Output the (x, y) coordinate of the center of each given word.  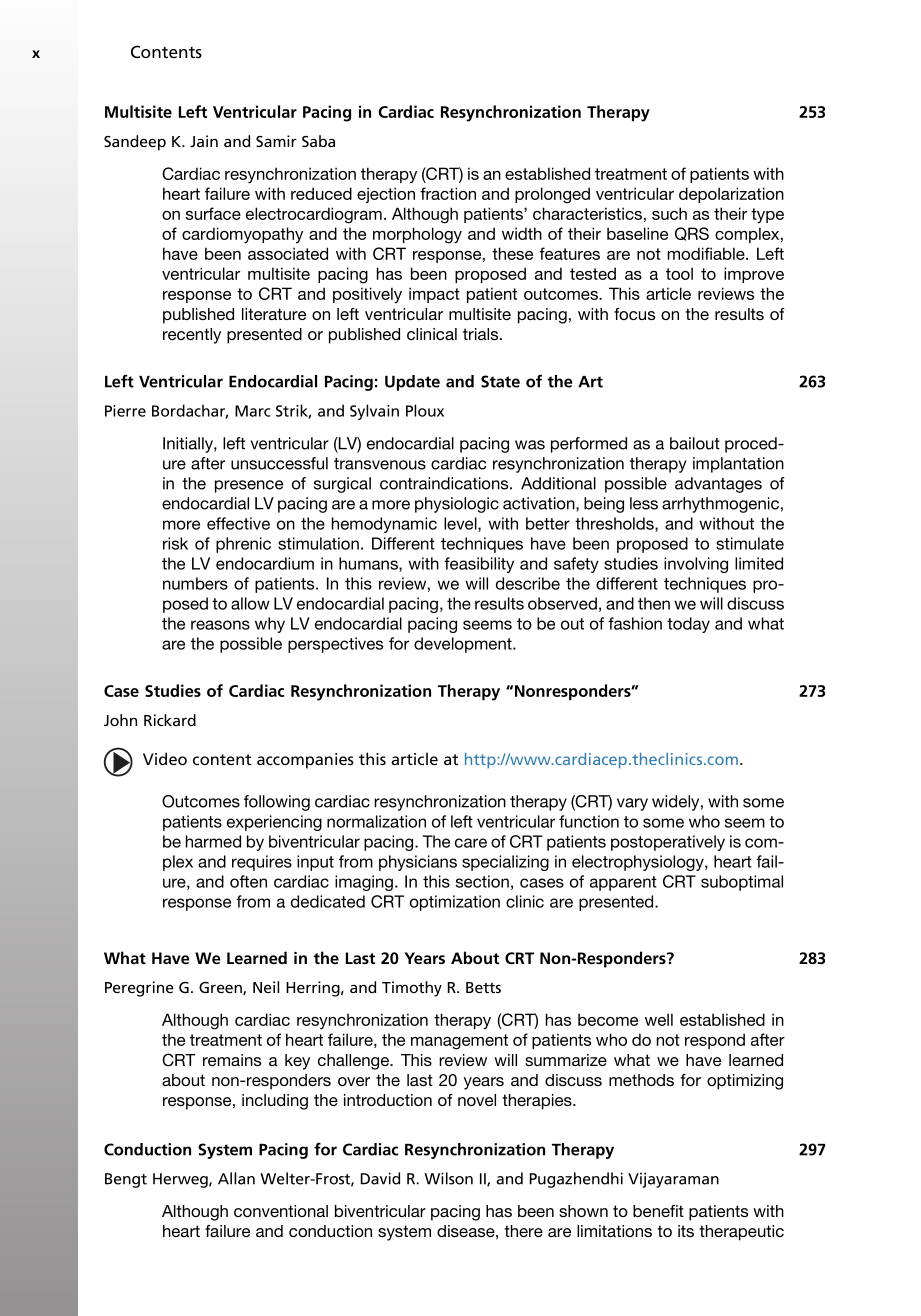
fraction (448, 193)
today (688, 625)
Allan (236, 1178)
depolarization (731, 195)
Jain (204, 141)
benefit (658, 1211)
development (464, 645)
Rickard (170, 720)
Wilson (448, 1178)
